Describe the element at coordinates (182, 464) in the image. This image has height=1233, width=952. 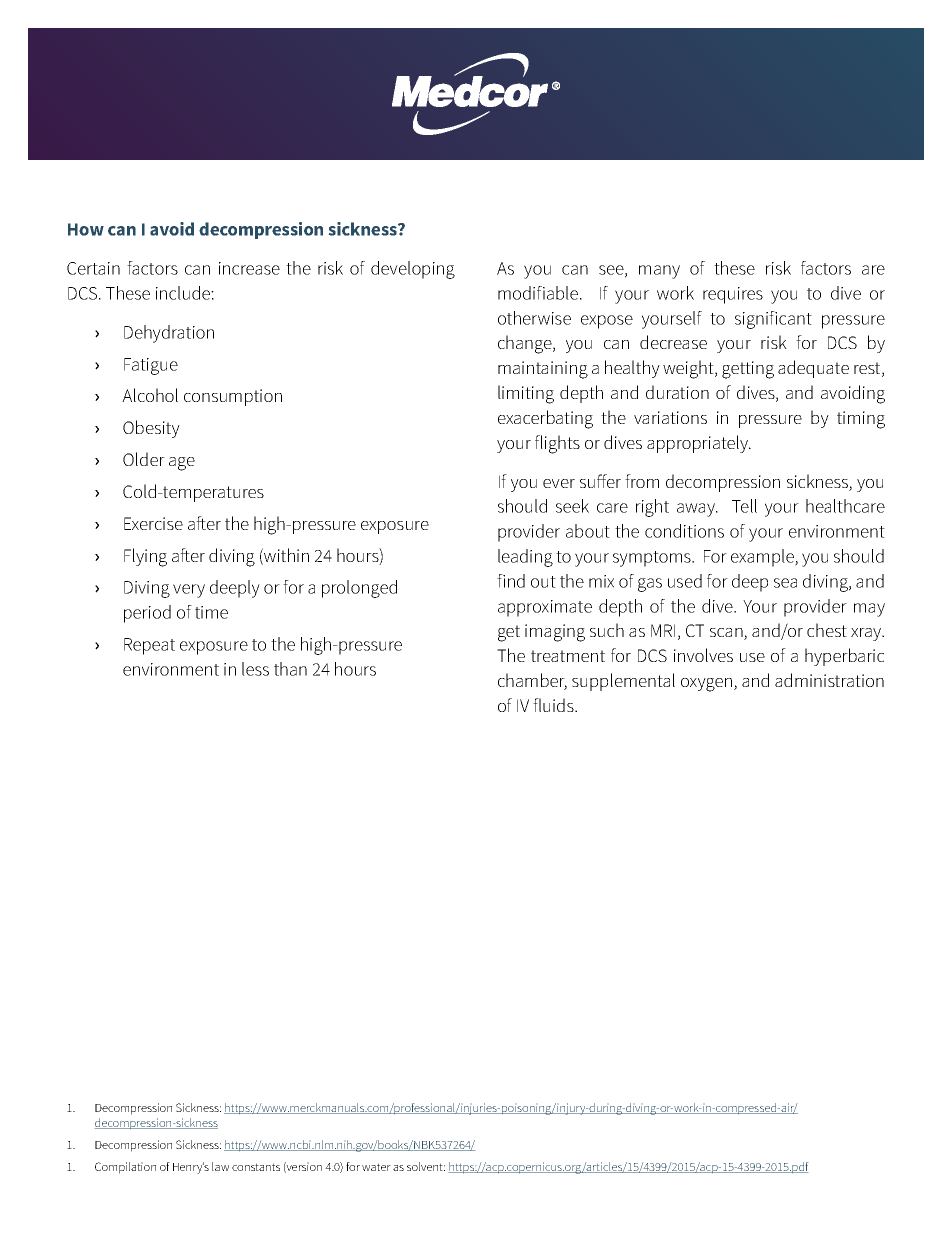
I see `age` at that location.
